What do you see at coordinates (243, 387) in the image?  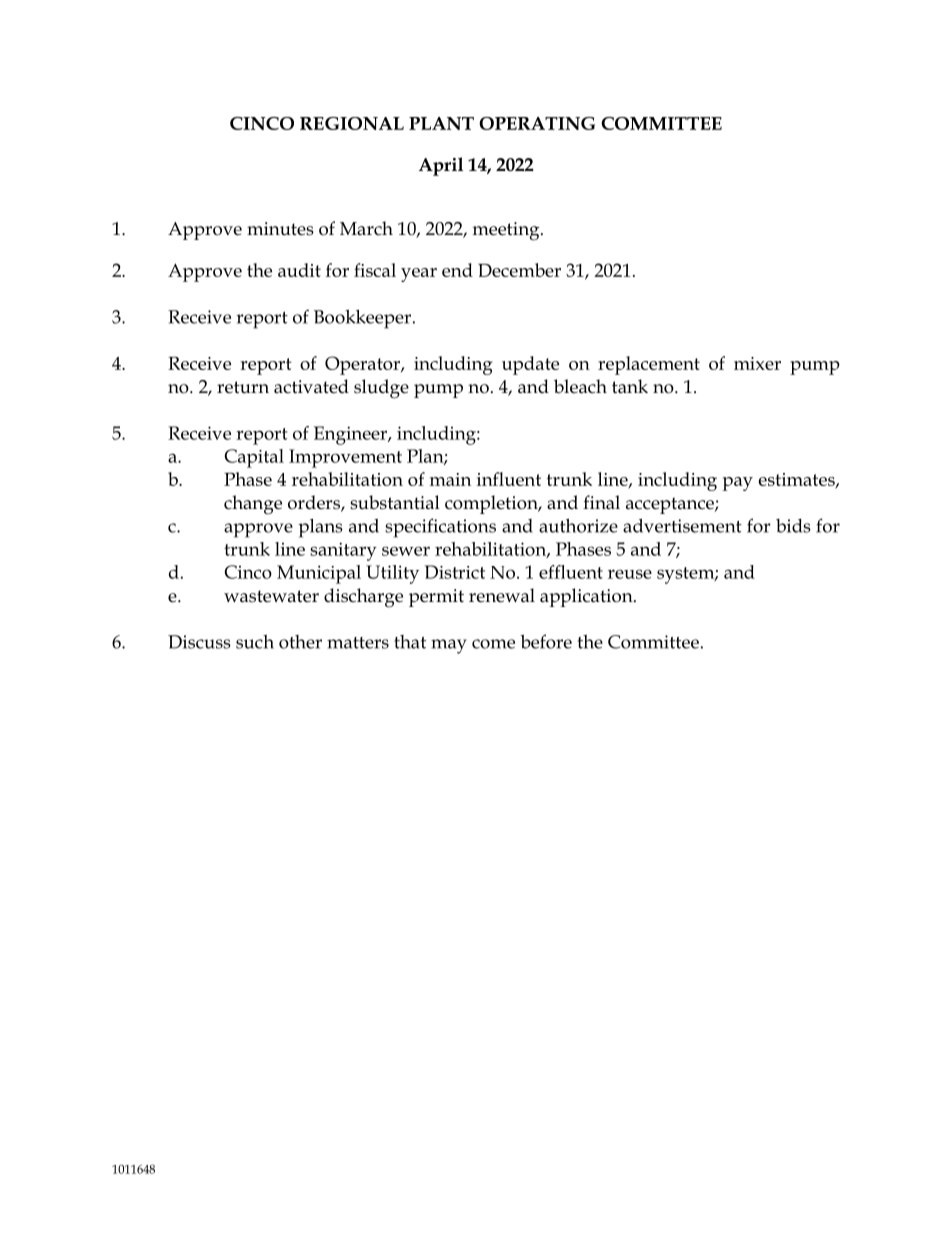 I see `return` at bounding box center [243, 387].
